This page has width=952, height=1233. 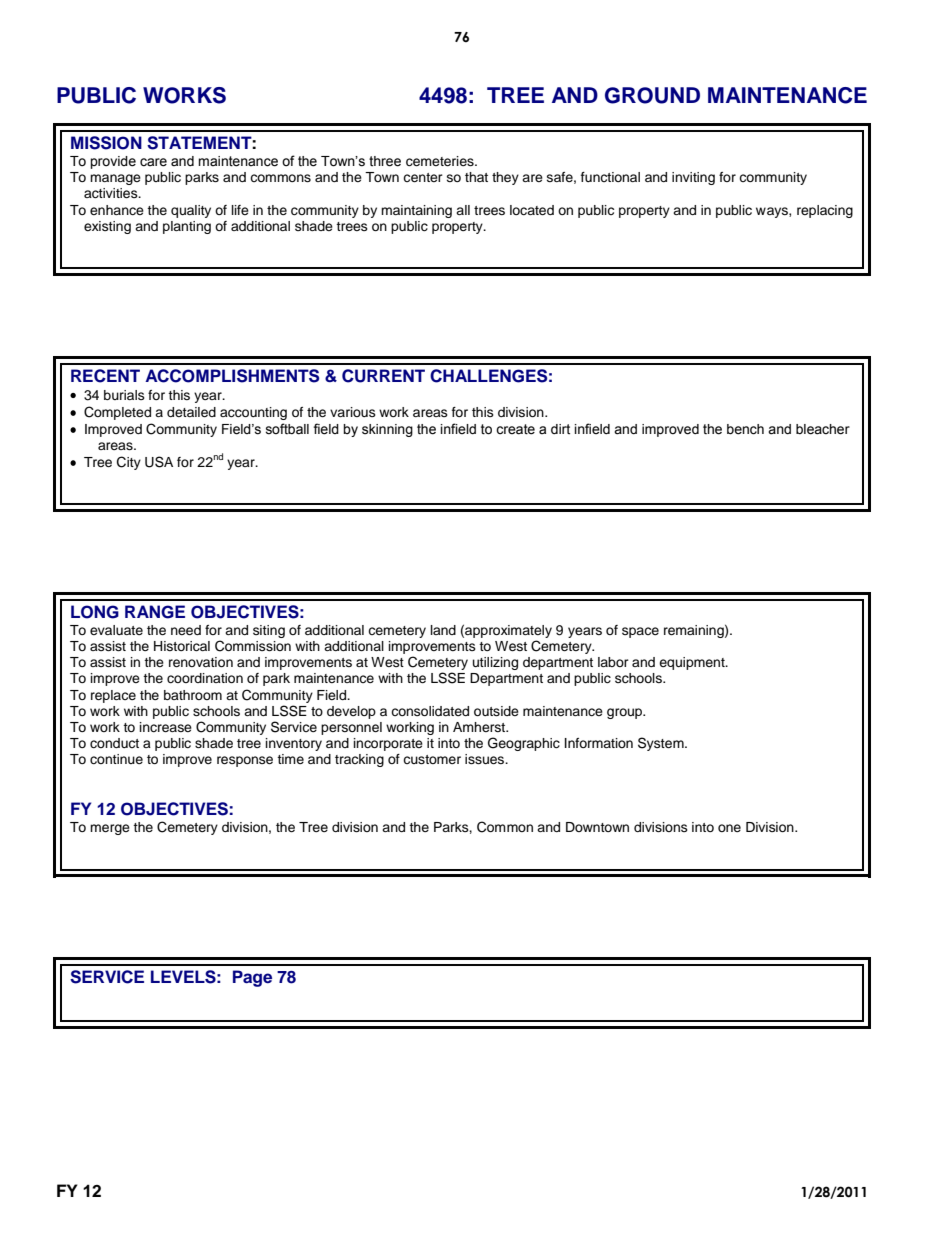 What do you see at coordinates (693, 663) in the page?
I see `equipment` at bounding box center [693, 663].
